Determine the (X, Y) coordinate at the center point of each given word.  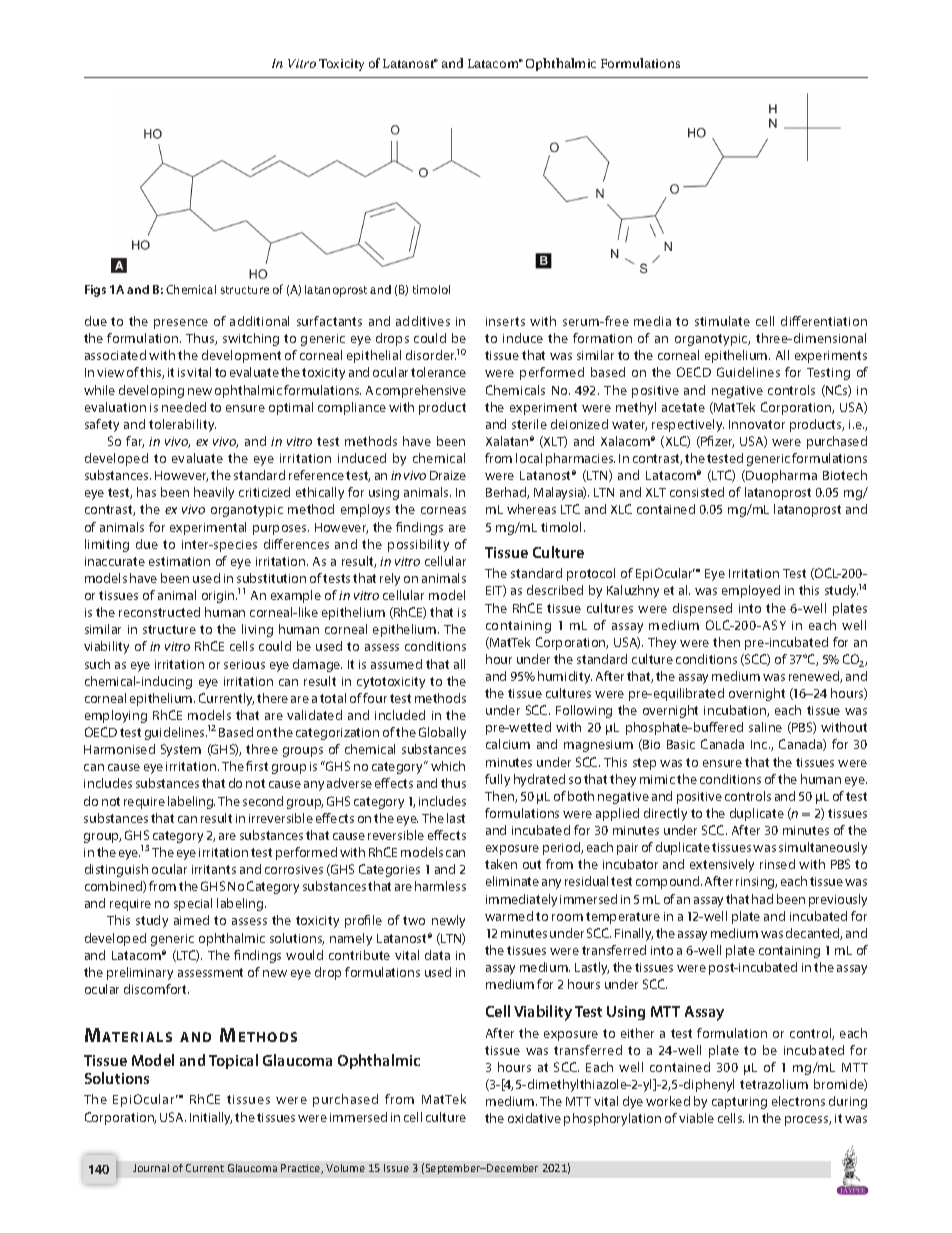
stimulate (722, 321)
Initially (211, 1118)
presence (181, 324)
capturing (739, 1103)
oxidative (534, 1118)
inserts (505, 321)
